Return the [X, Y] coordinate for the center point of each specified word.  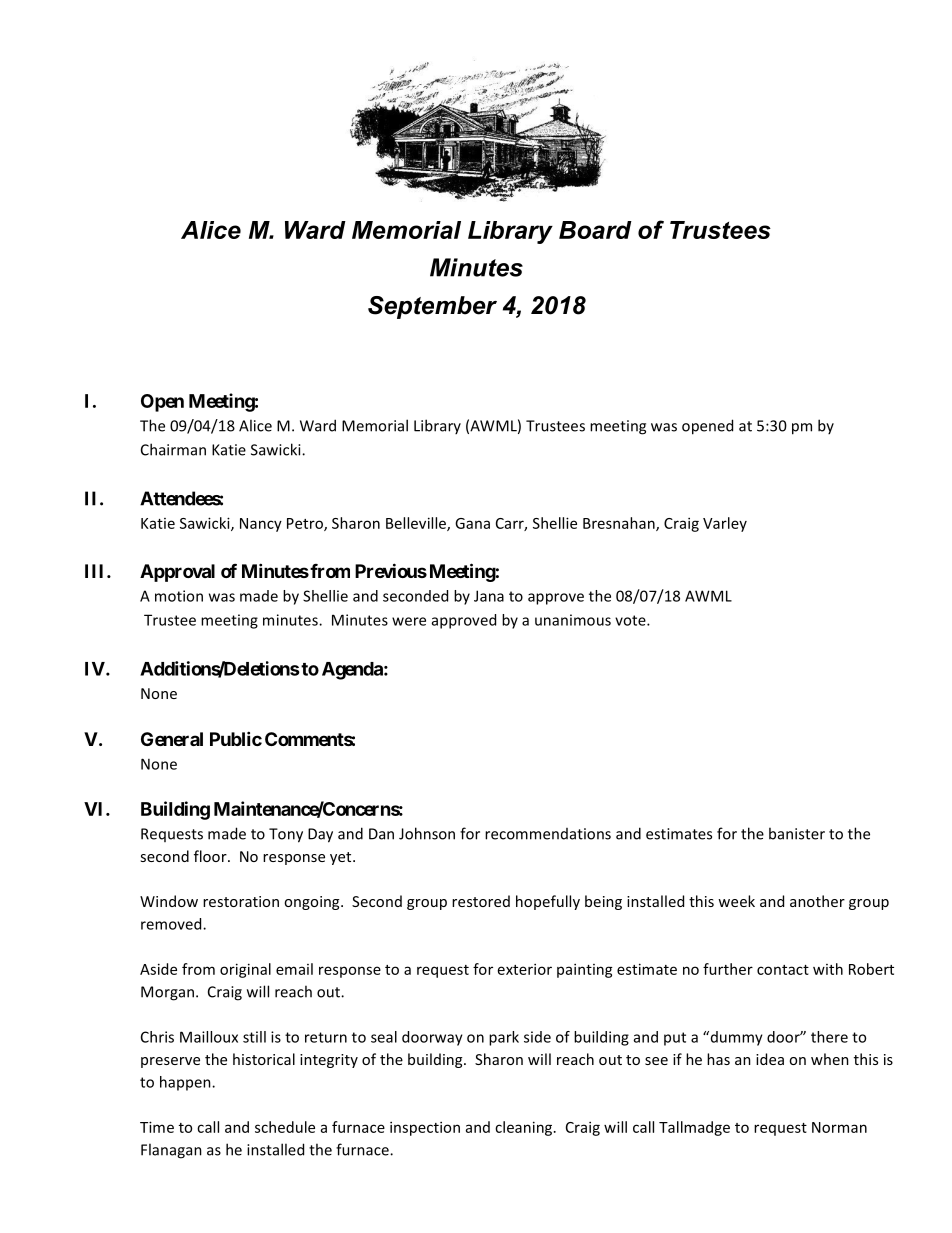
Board [595, 230]
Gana [472, 523]
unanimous [573, 620]
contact [783, 970]
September [432, 307]
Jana [489, 596]
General [172, 739]
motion [179, 596]
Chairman [173, 449]
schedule [285, 1127]
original [245, 970]
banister [797, 833]
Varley [725, 524]
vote [631, 620]
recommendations [548, 834]
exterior [525, 969]
